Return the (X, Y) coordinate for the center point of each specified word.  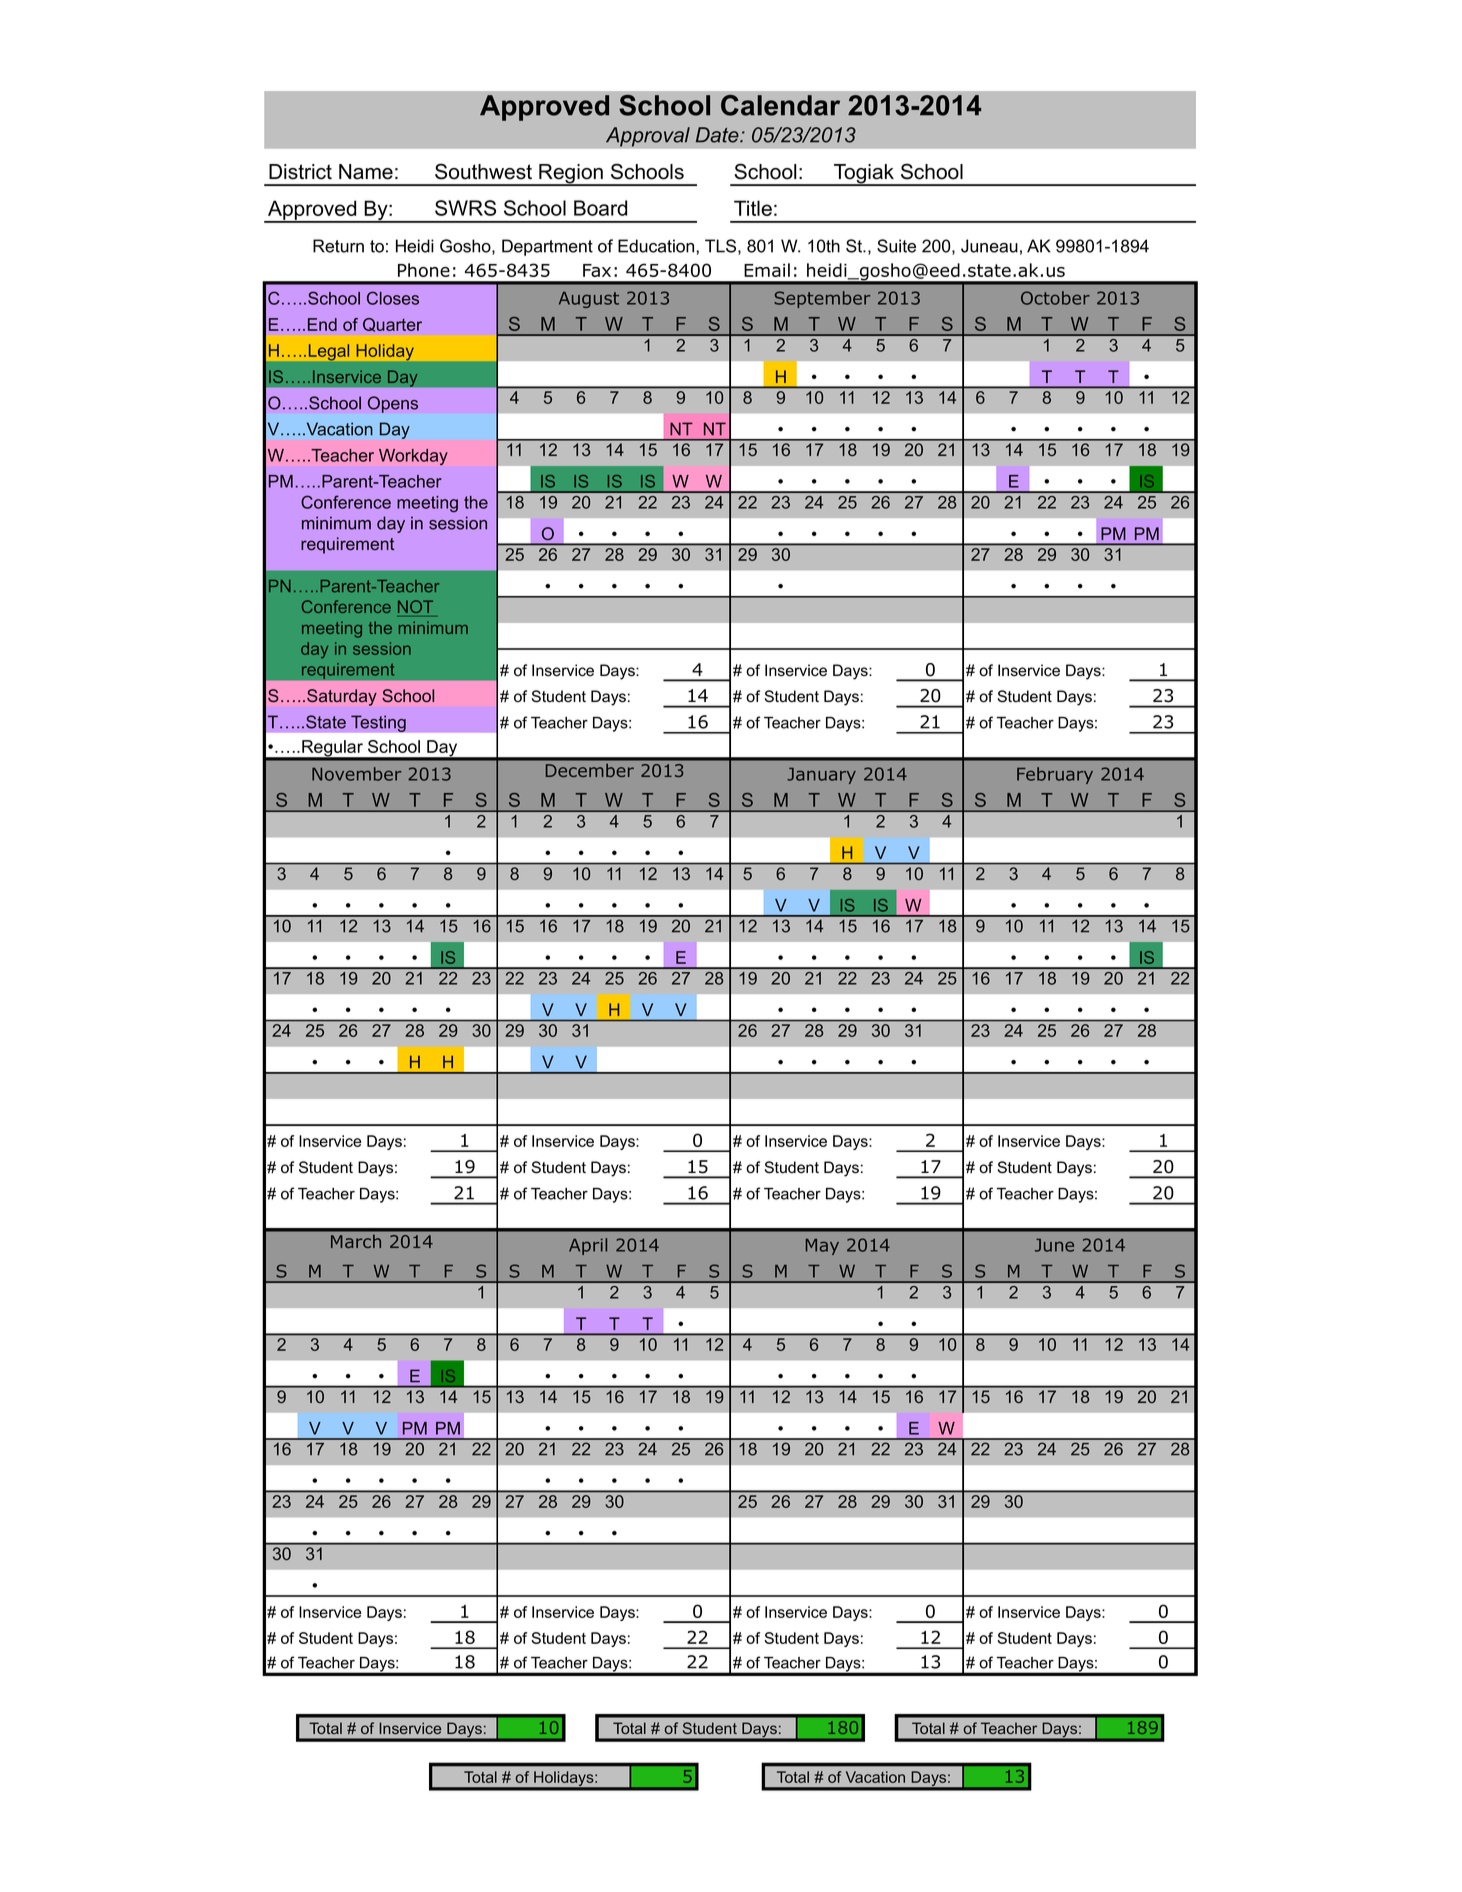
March (356, 1240)
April (588, 1246)
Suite (896, 246)
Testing (378, 723)
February (1055, 775)
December (589, 769)
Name (366, 172)
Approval (648, 137)
